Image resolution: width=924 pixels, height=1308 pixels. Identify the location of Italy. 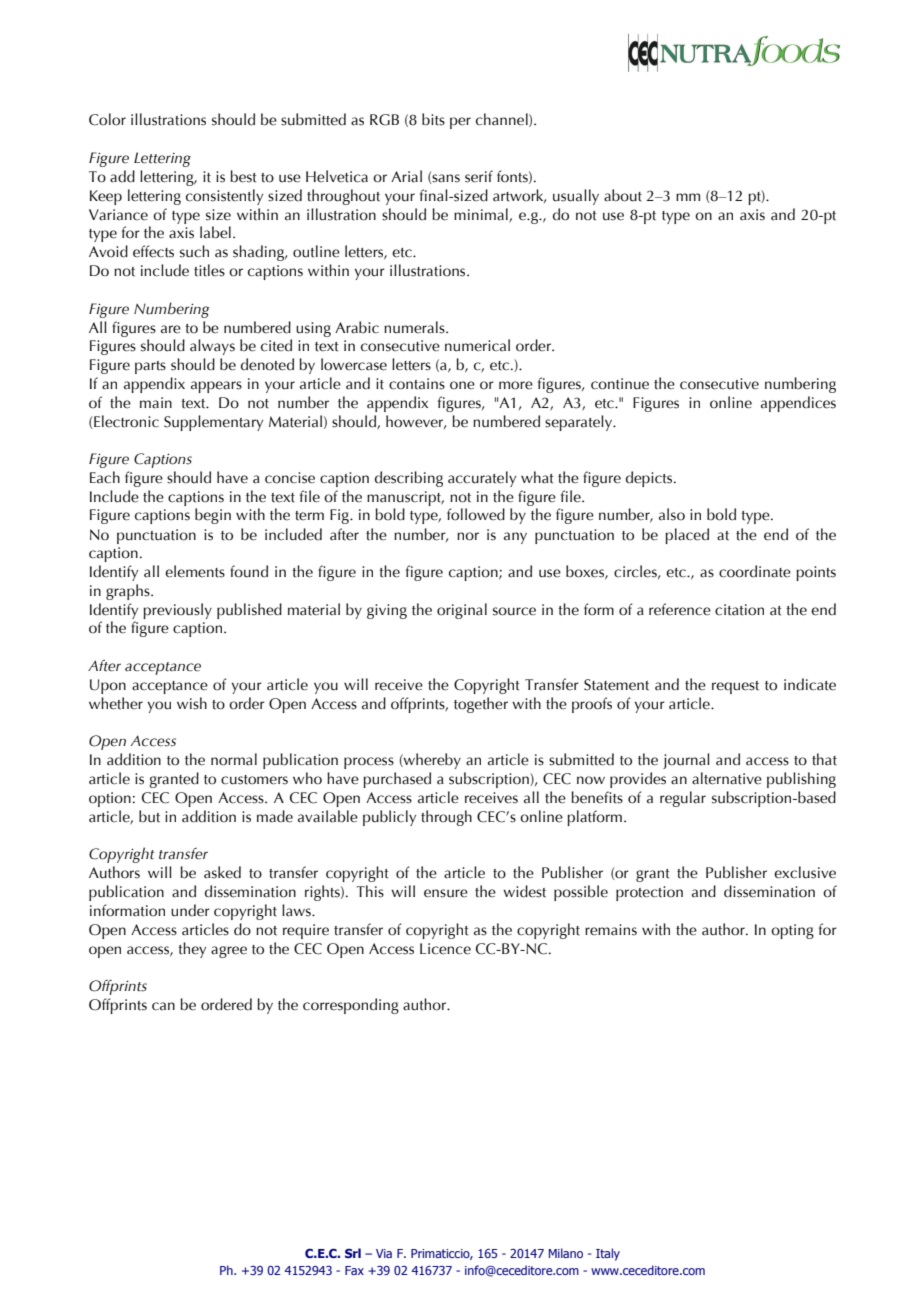
(608, 1254).
